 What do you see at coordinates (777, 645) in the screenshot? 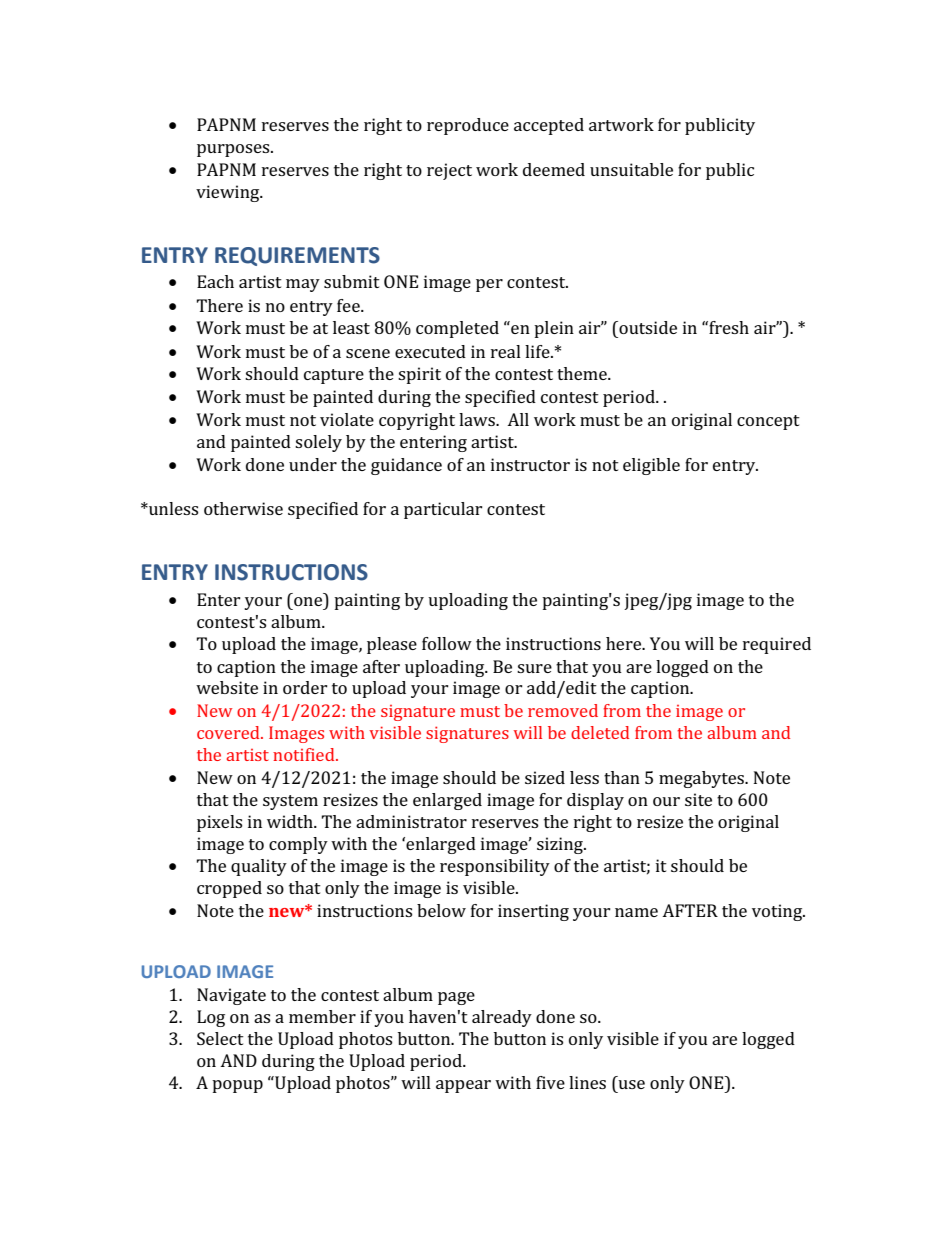
I see `required` at bounding box center [777, 645].
